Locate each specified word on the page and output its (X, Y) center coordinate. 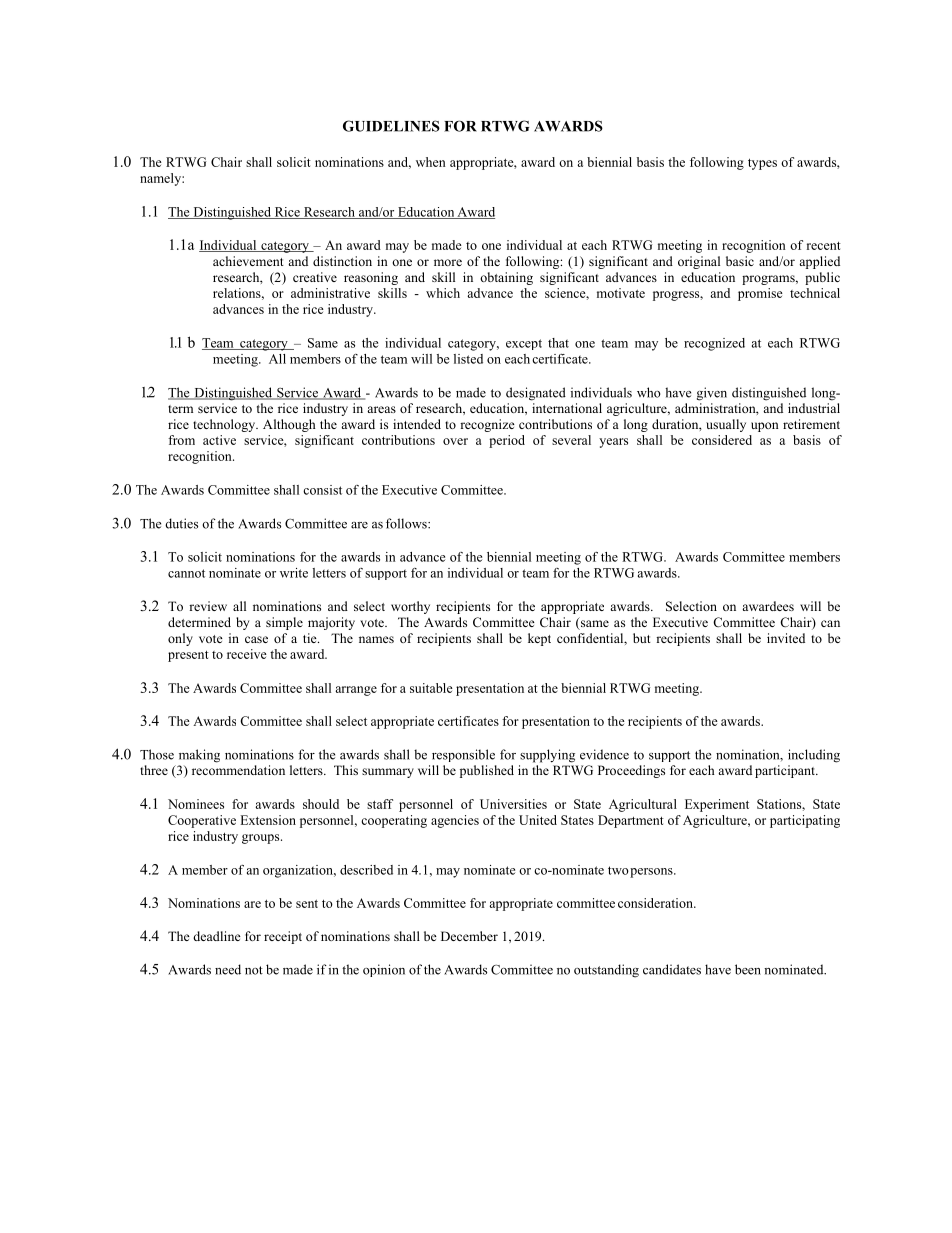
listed (468, 359)
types (762, 164)
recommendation (238, 770)
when (431, 162)
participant (786, 771)
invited (786, 638)
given (712, 394)
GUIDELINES (391, 126)
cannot (186, 573)
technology (225, 425)
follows (407, 523)
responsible (463, 755)
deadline (217, 936)
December (469, 936)
